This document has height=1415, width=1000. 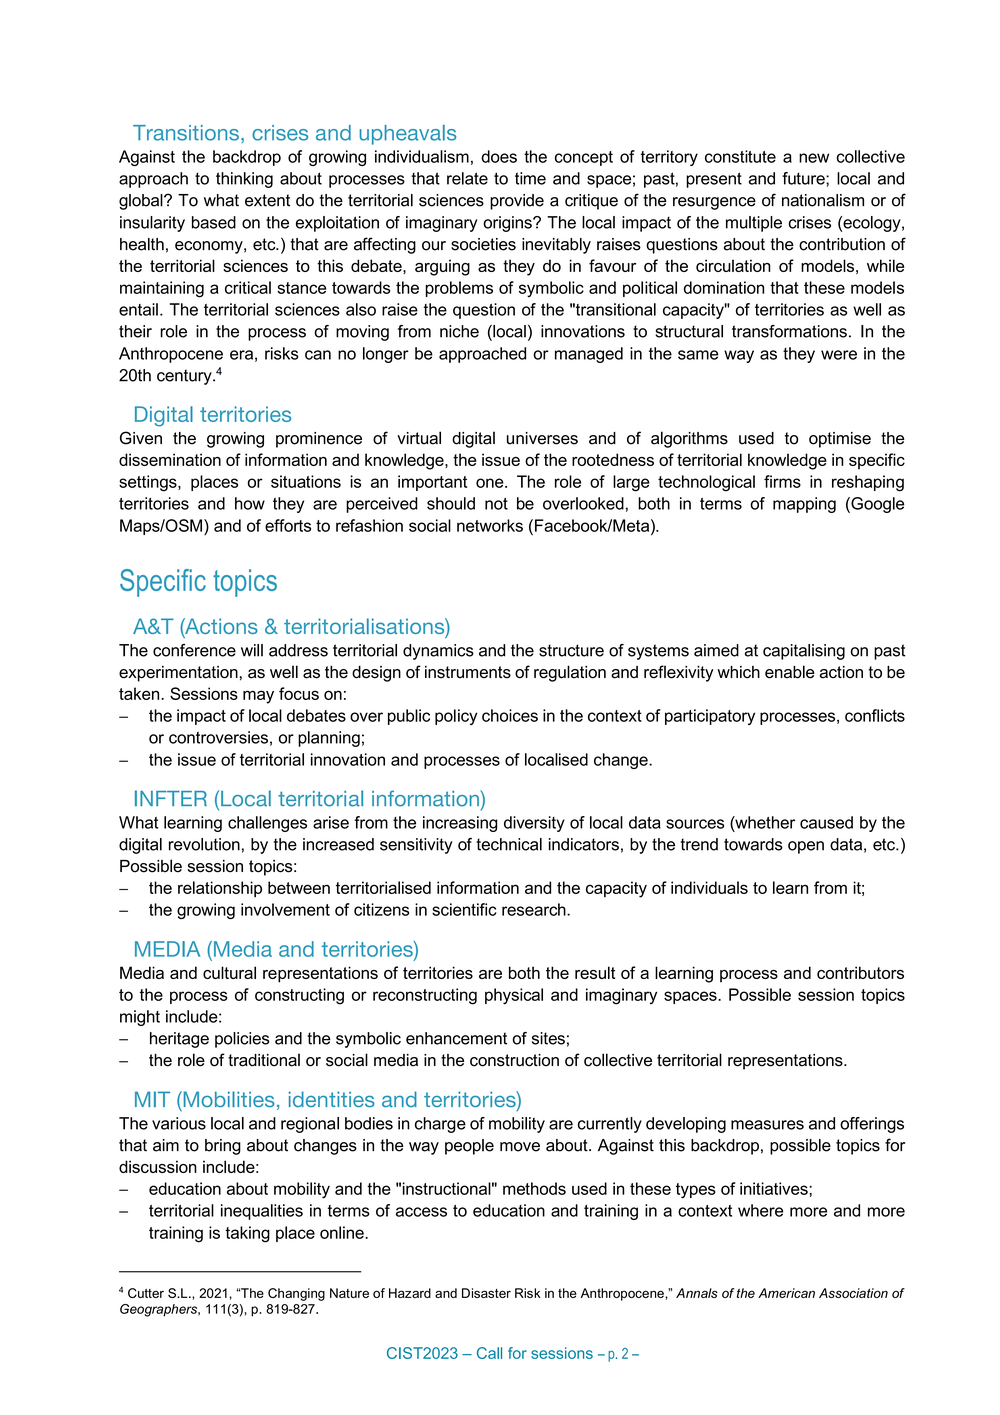 What do you see at coordinates (296, 1294) in the document?
I see `Changing` at bounding box center [296, 1294].
